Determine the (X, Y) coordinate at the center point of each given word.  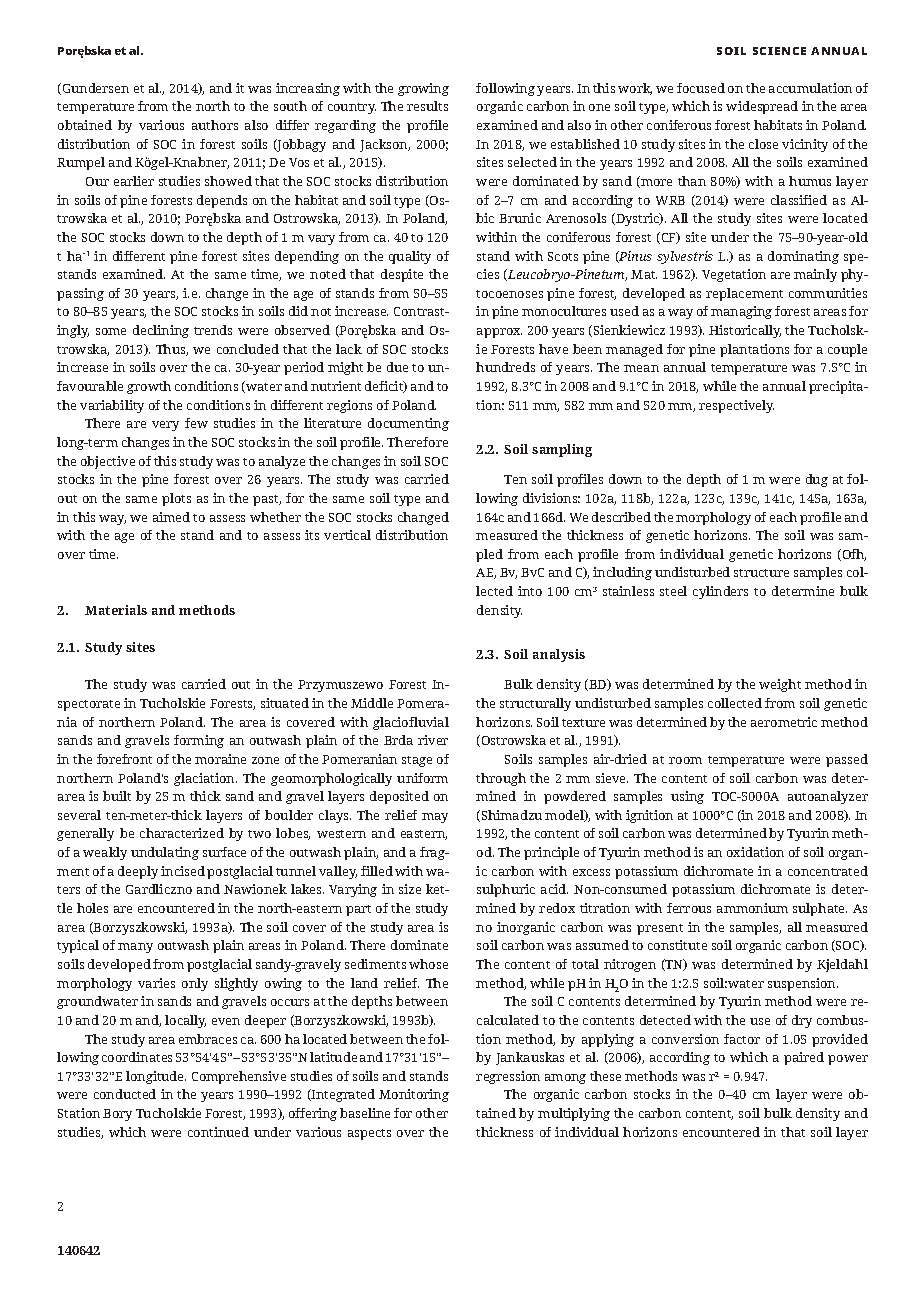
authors (215, 125)
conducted (125, 1094)
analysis (559, 655)
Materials (116, 610)
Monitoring (414, 1095)
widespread (762, 107)
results (427, 106)
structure (761, 573)
